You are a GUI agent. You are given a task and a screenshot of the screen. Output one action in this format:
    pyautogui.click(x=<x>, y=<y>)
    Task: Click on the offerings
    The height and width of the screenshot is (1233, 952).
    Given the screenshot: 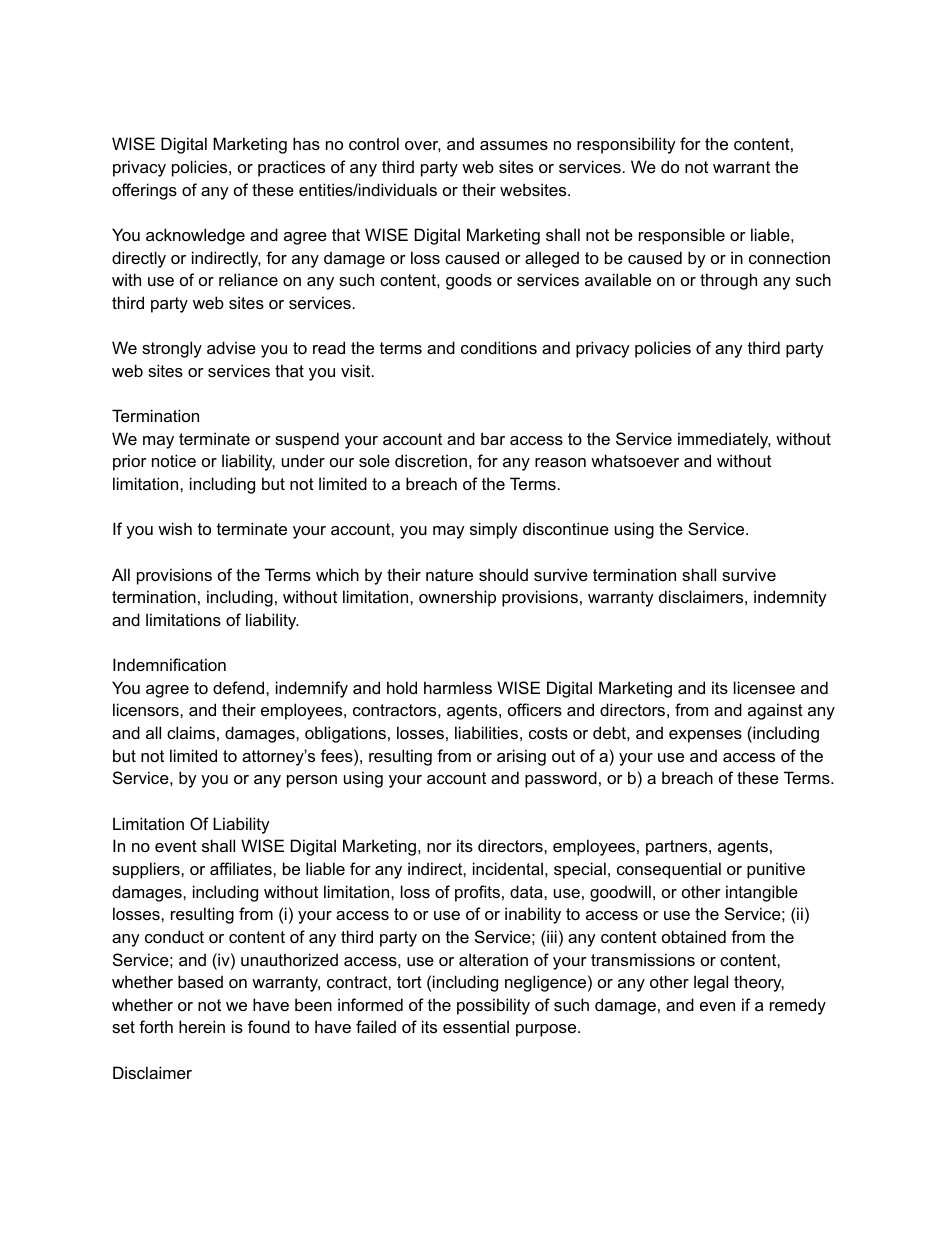 What is the action you would take?
    pyautogui.click(x=144, y=191)
